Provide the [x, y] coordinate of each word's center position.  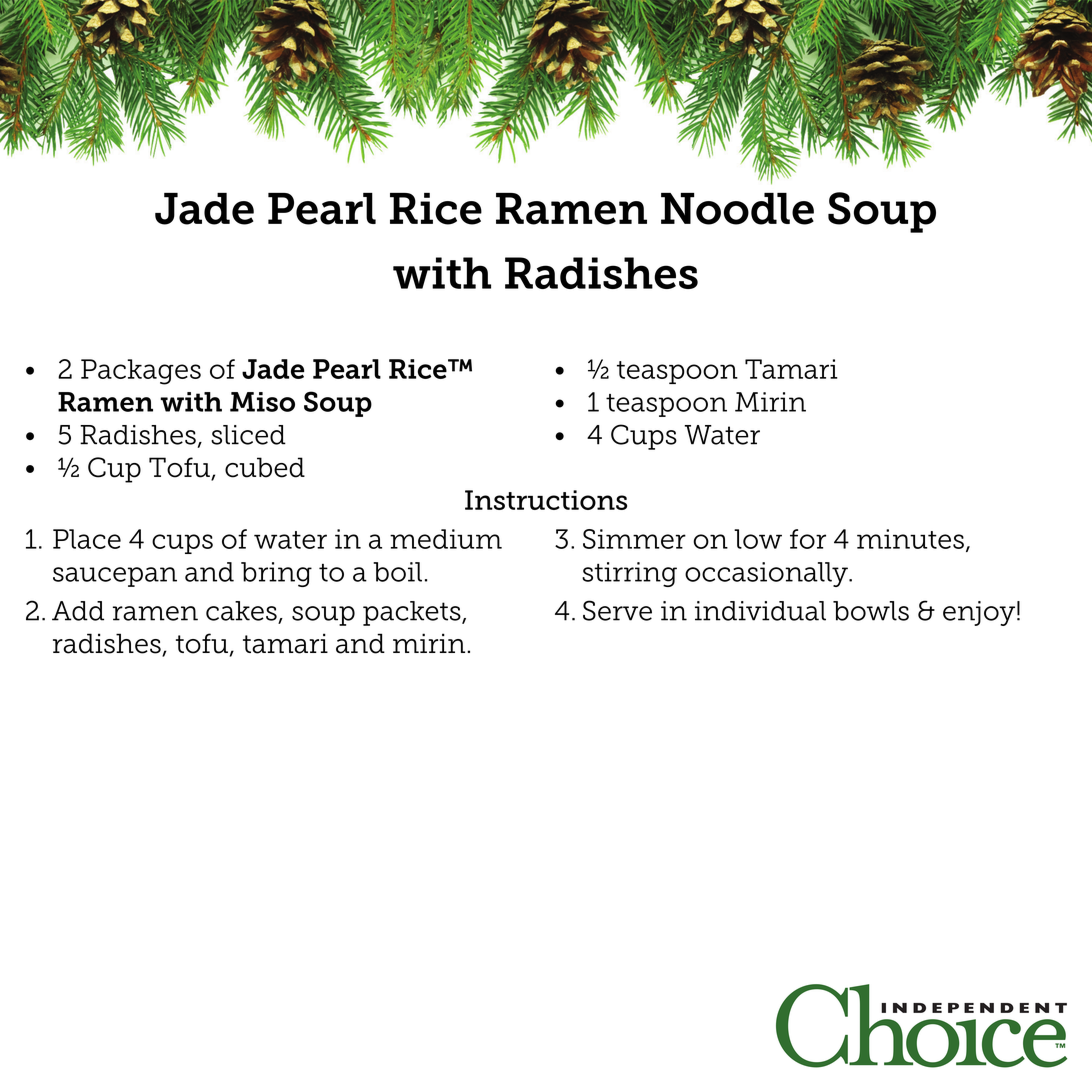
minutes [910, 539]
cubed [265, 467]
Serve [617, 610]
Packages [141, 372]
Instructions [546, 500]
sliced [248, 435]
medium [446, 539]
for [808, 539]
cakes [241, 611]
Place [87, 539]
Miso [262, 402]
